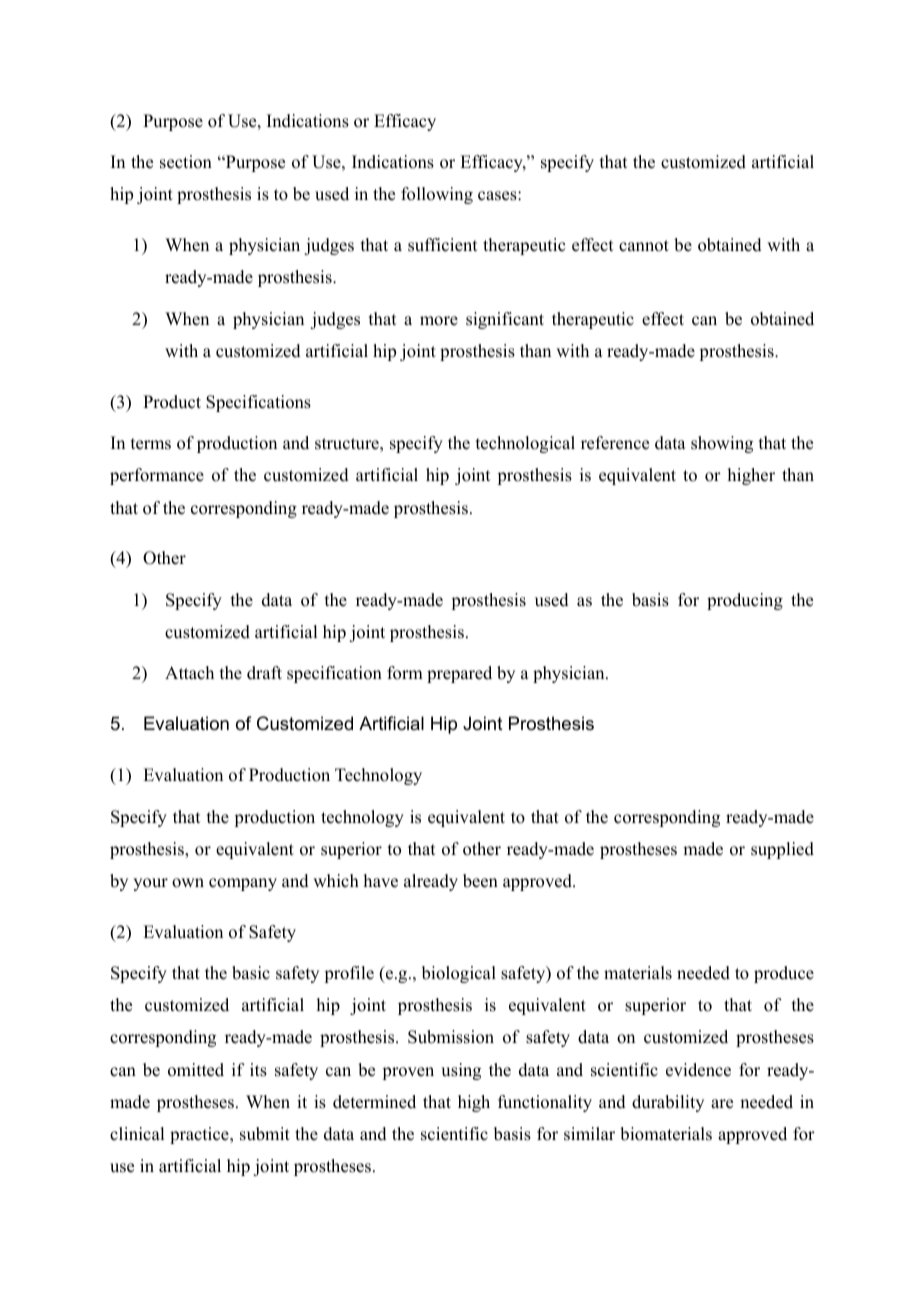 This document has width=924, height=1308. What do you see at coordinates (668, 1103) in the document?
I see `durability` at bounding box center [668, 1103].
